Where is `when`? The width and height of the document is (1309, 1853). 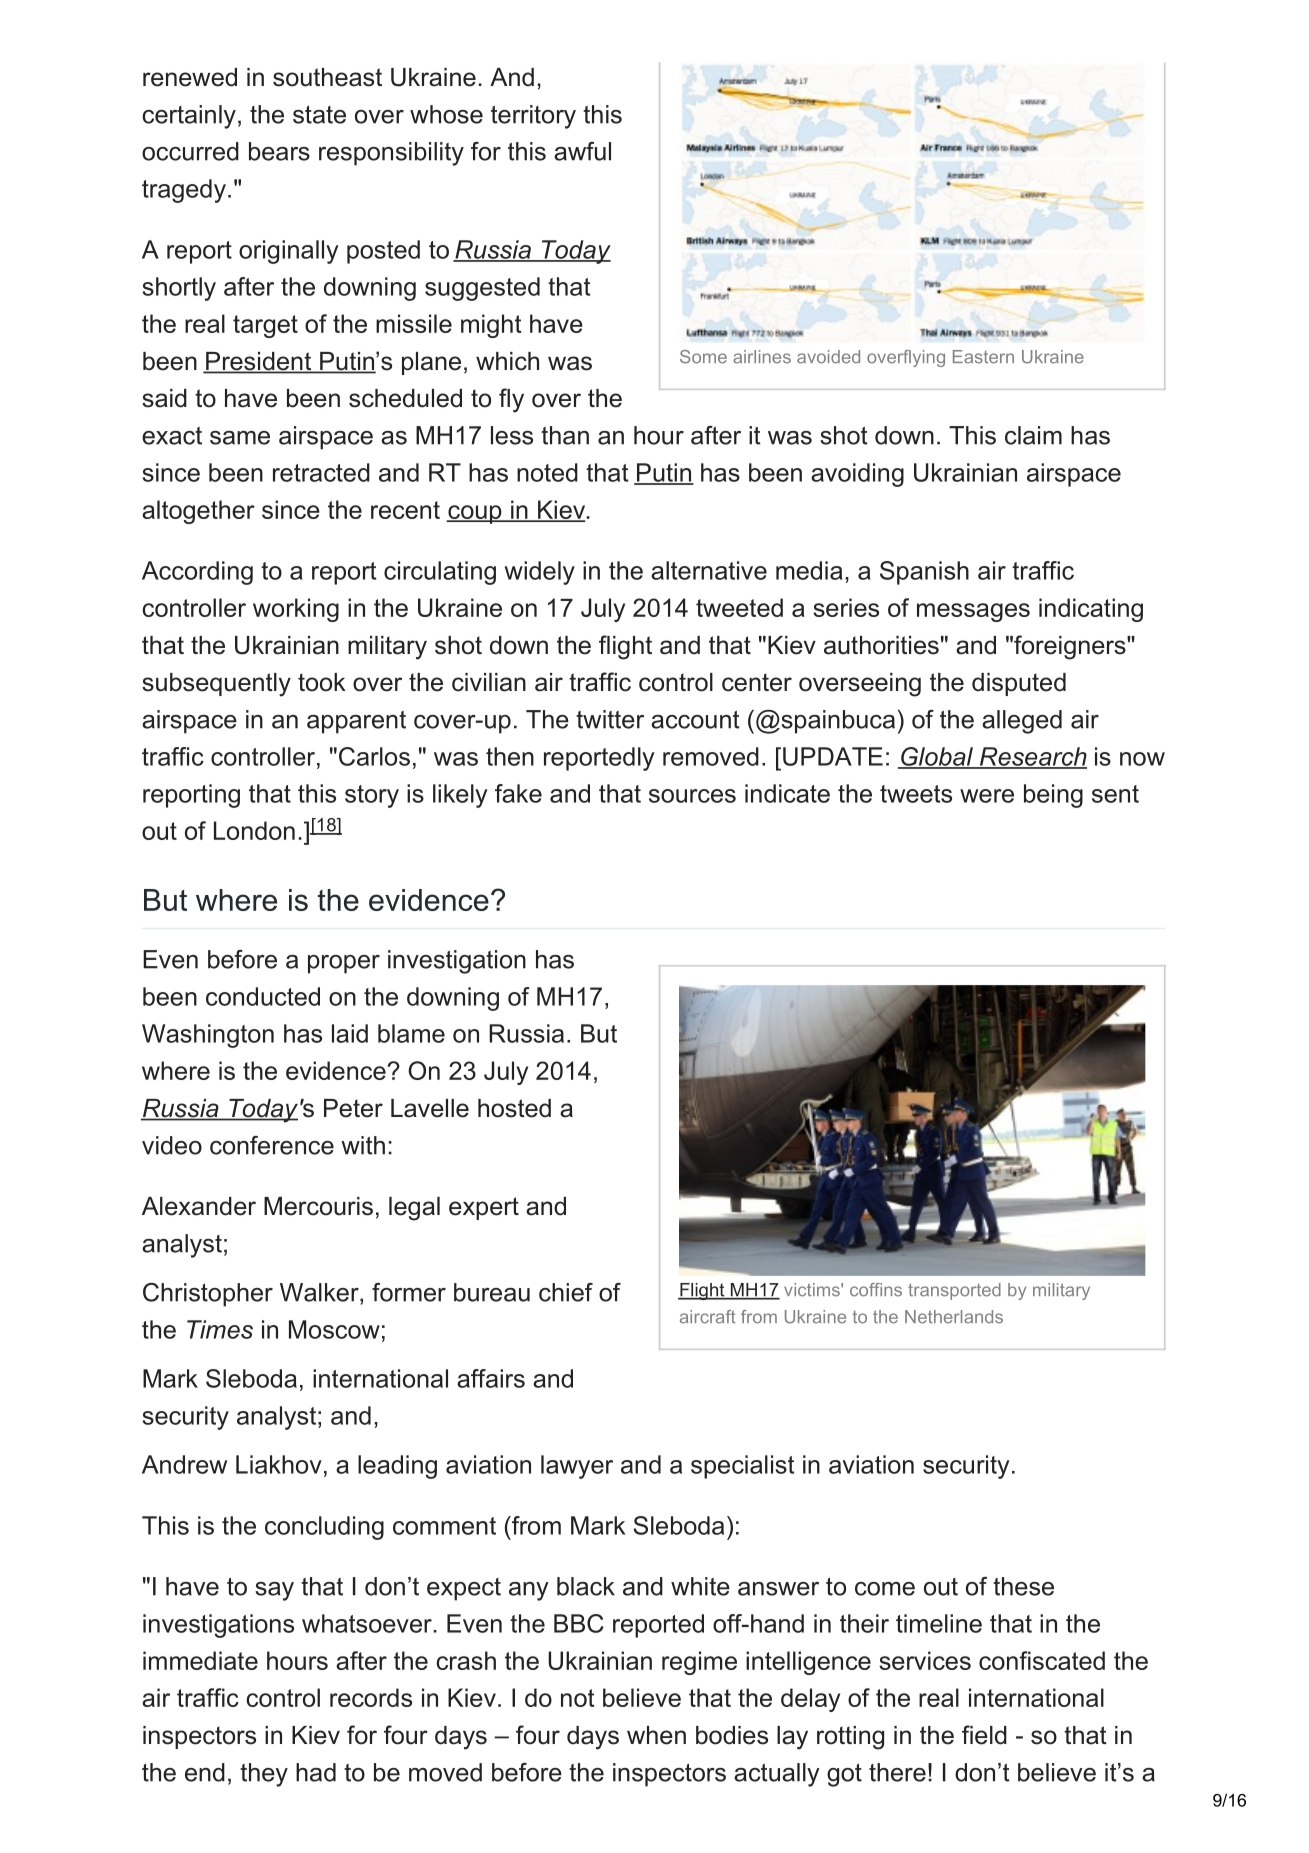
when is located at coordinates (656, 1735).
